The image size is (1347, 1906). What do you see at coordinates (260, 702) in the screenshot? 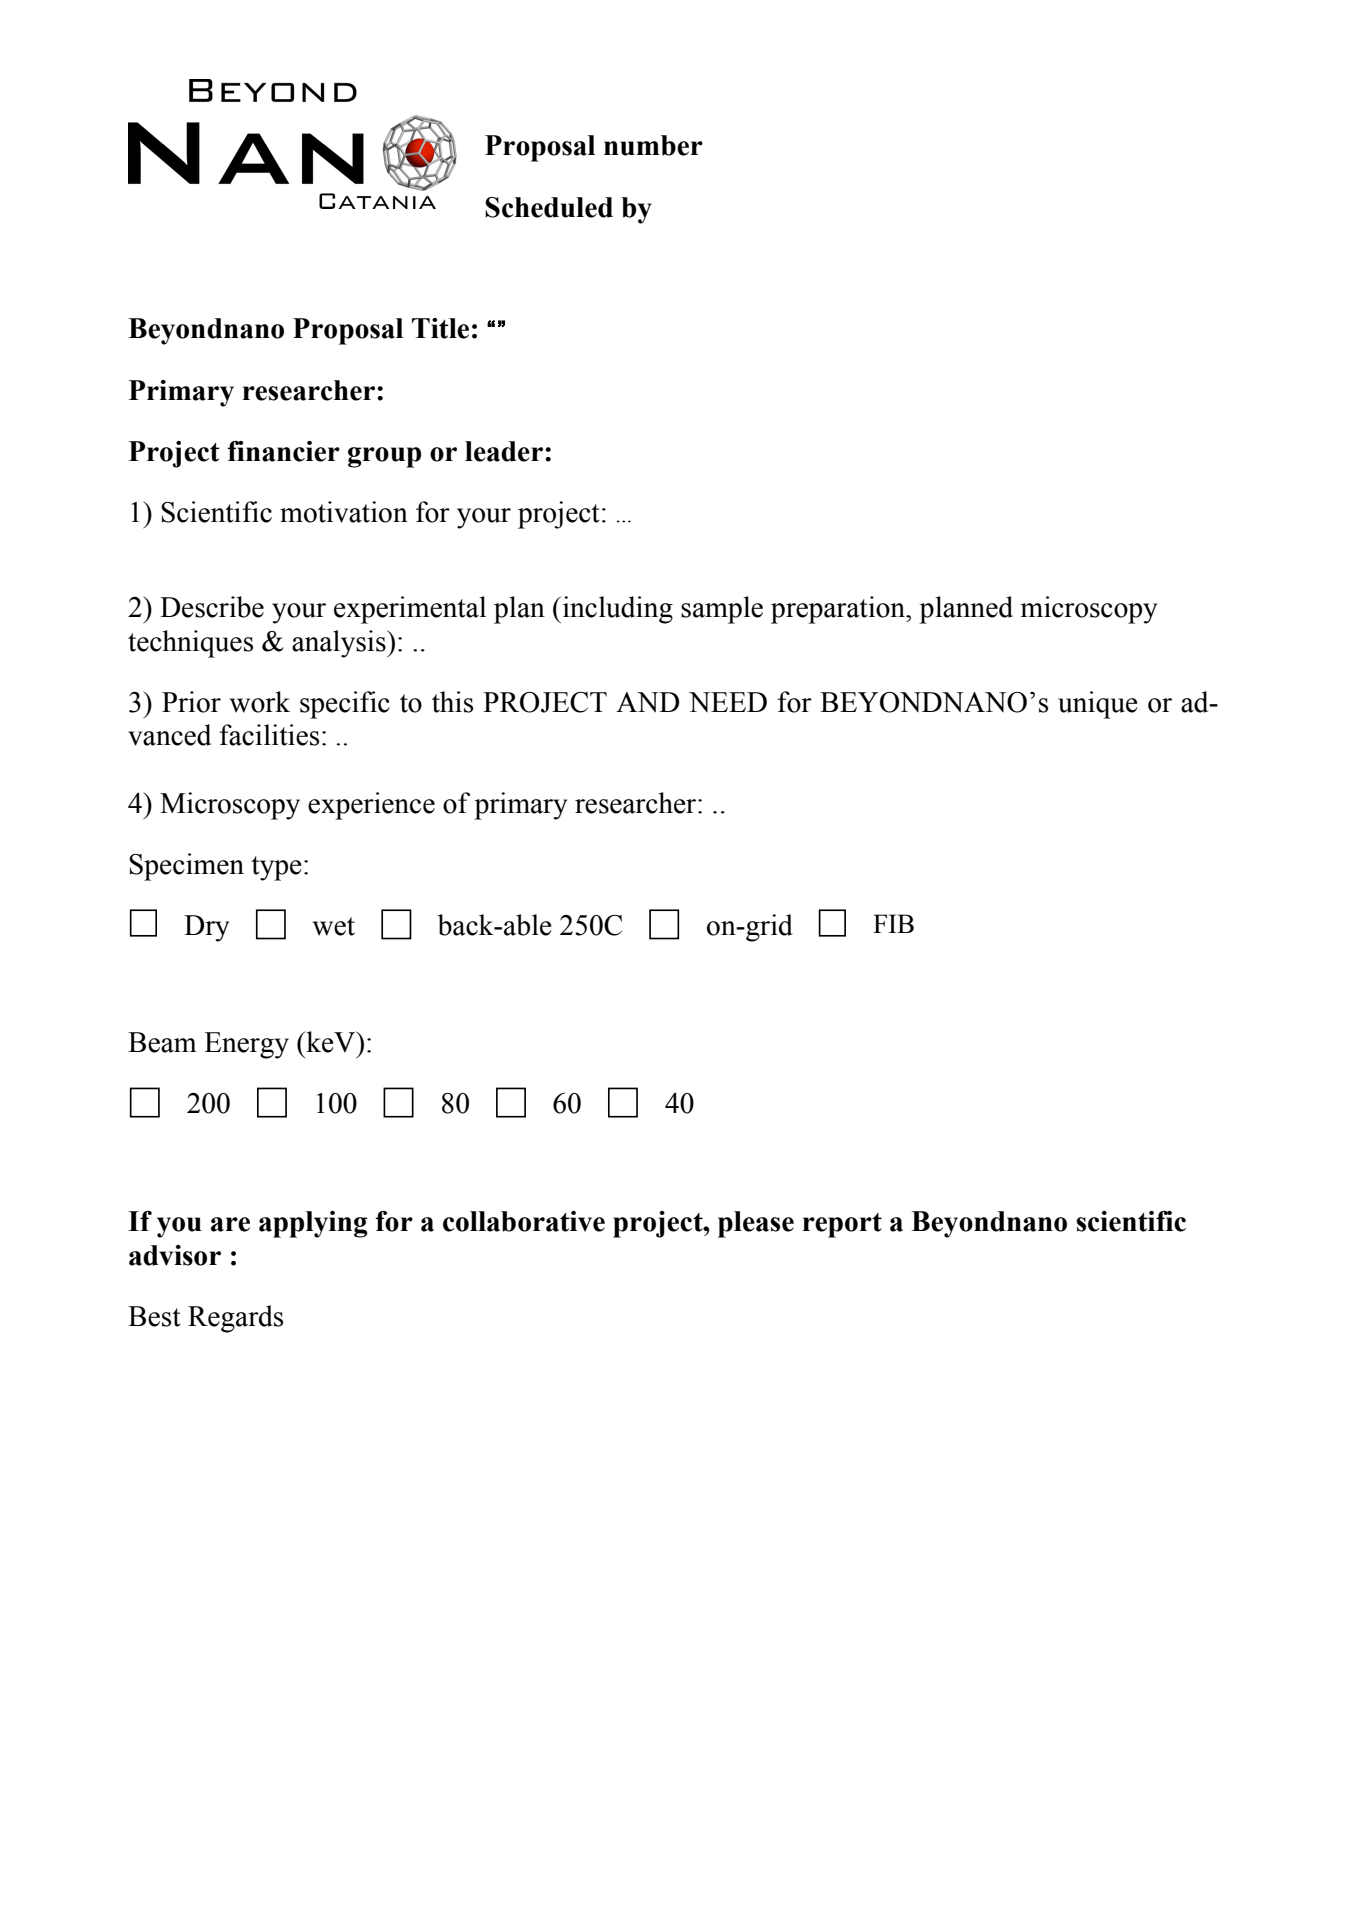
I see `work` at bounding box center [260, 702].
